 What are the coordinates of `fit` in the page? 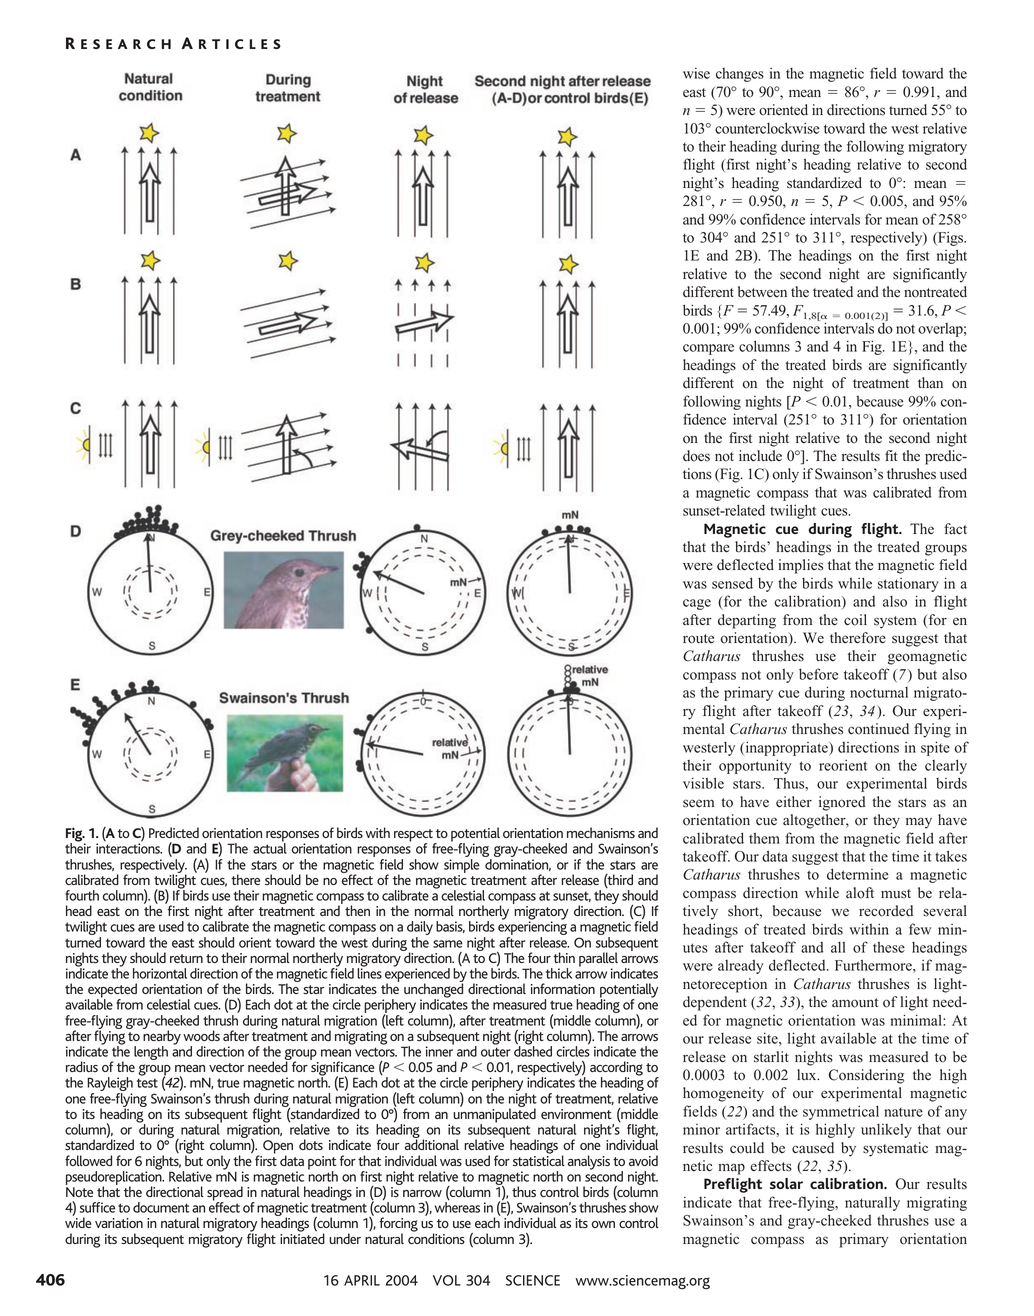 It's located at (891, 455).
